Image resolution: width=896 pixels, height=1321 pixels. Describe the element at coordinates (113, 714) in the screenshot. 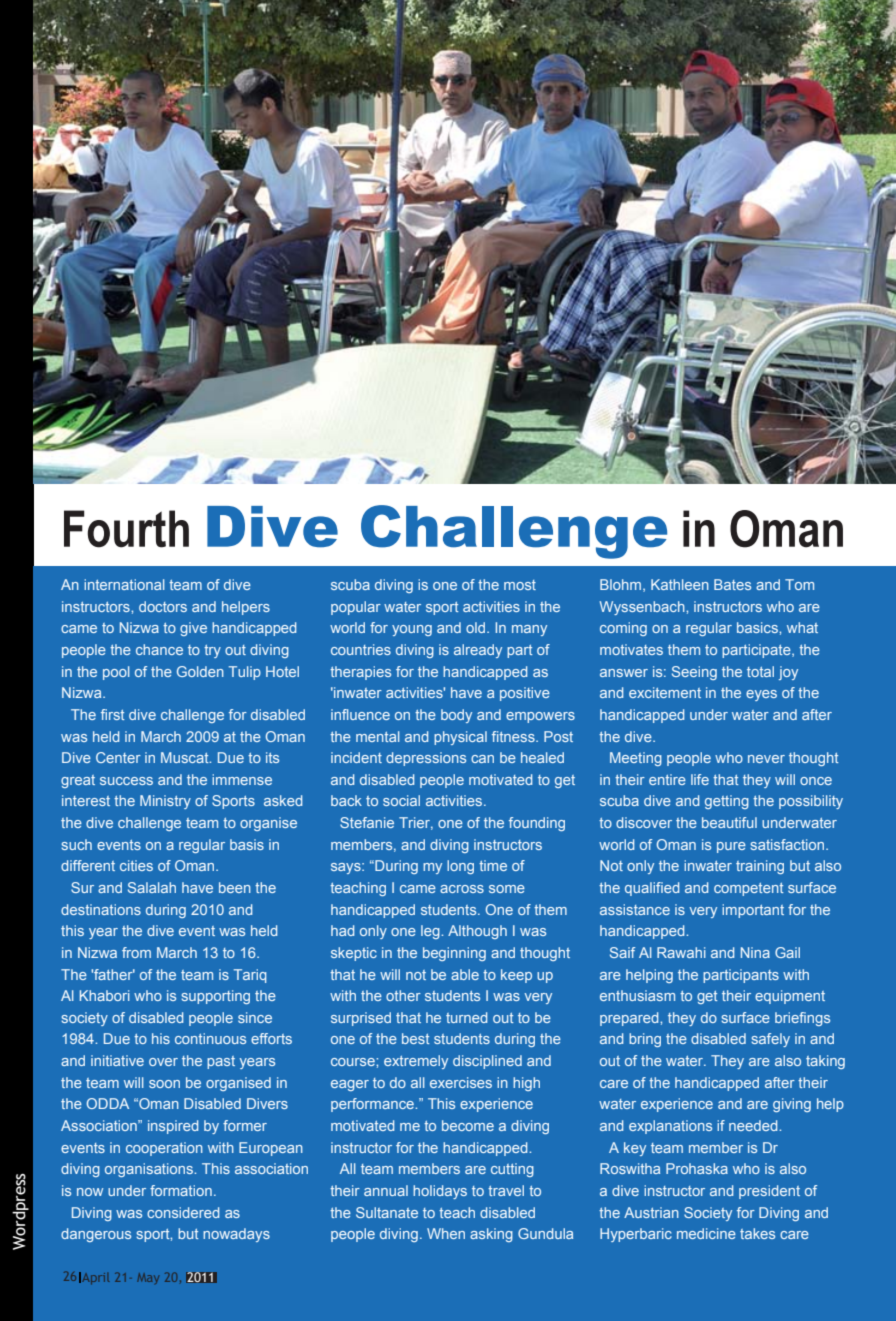

I see `first` at that location.
